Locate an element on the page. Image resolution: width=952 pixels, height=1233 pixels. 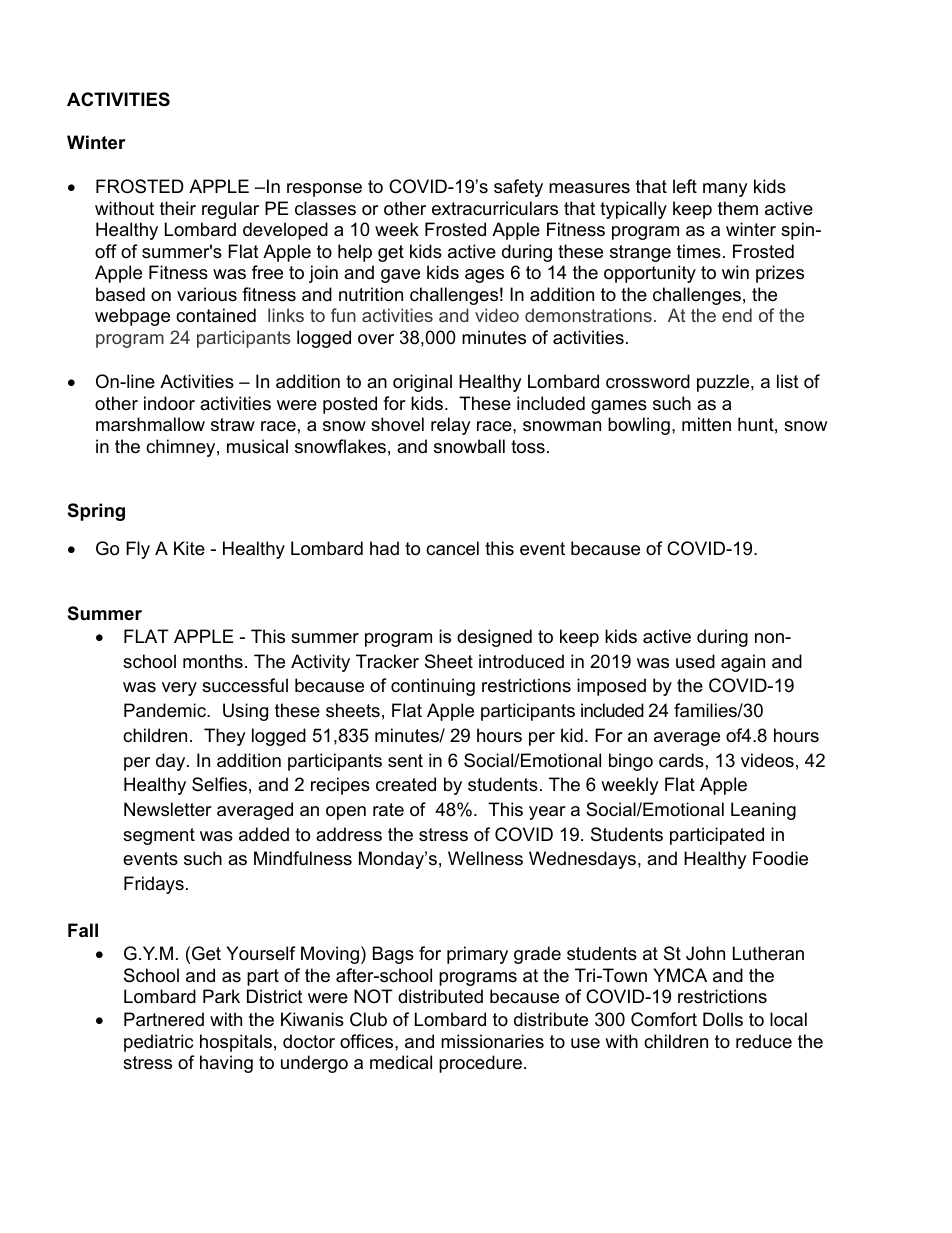
Dolls is located at coordinates (723, 1019).
